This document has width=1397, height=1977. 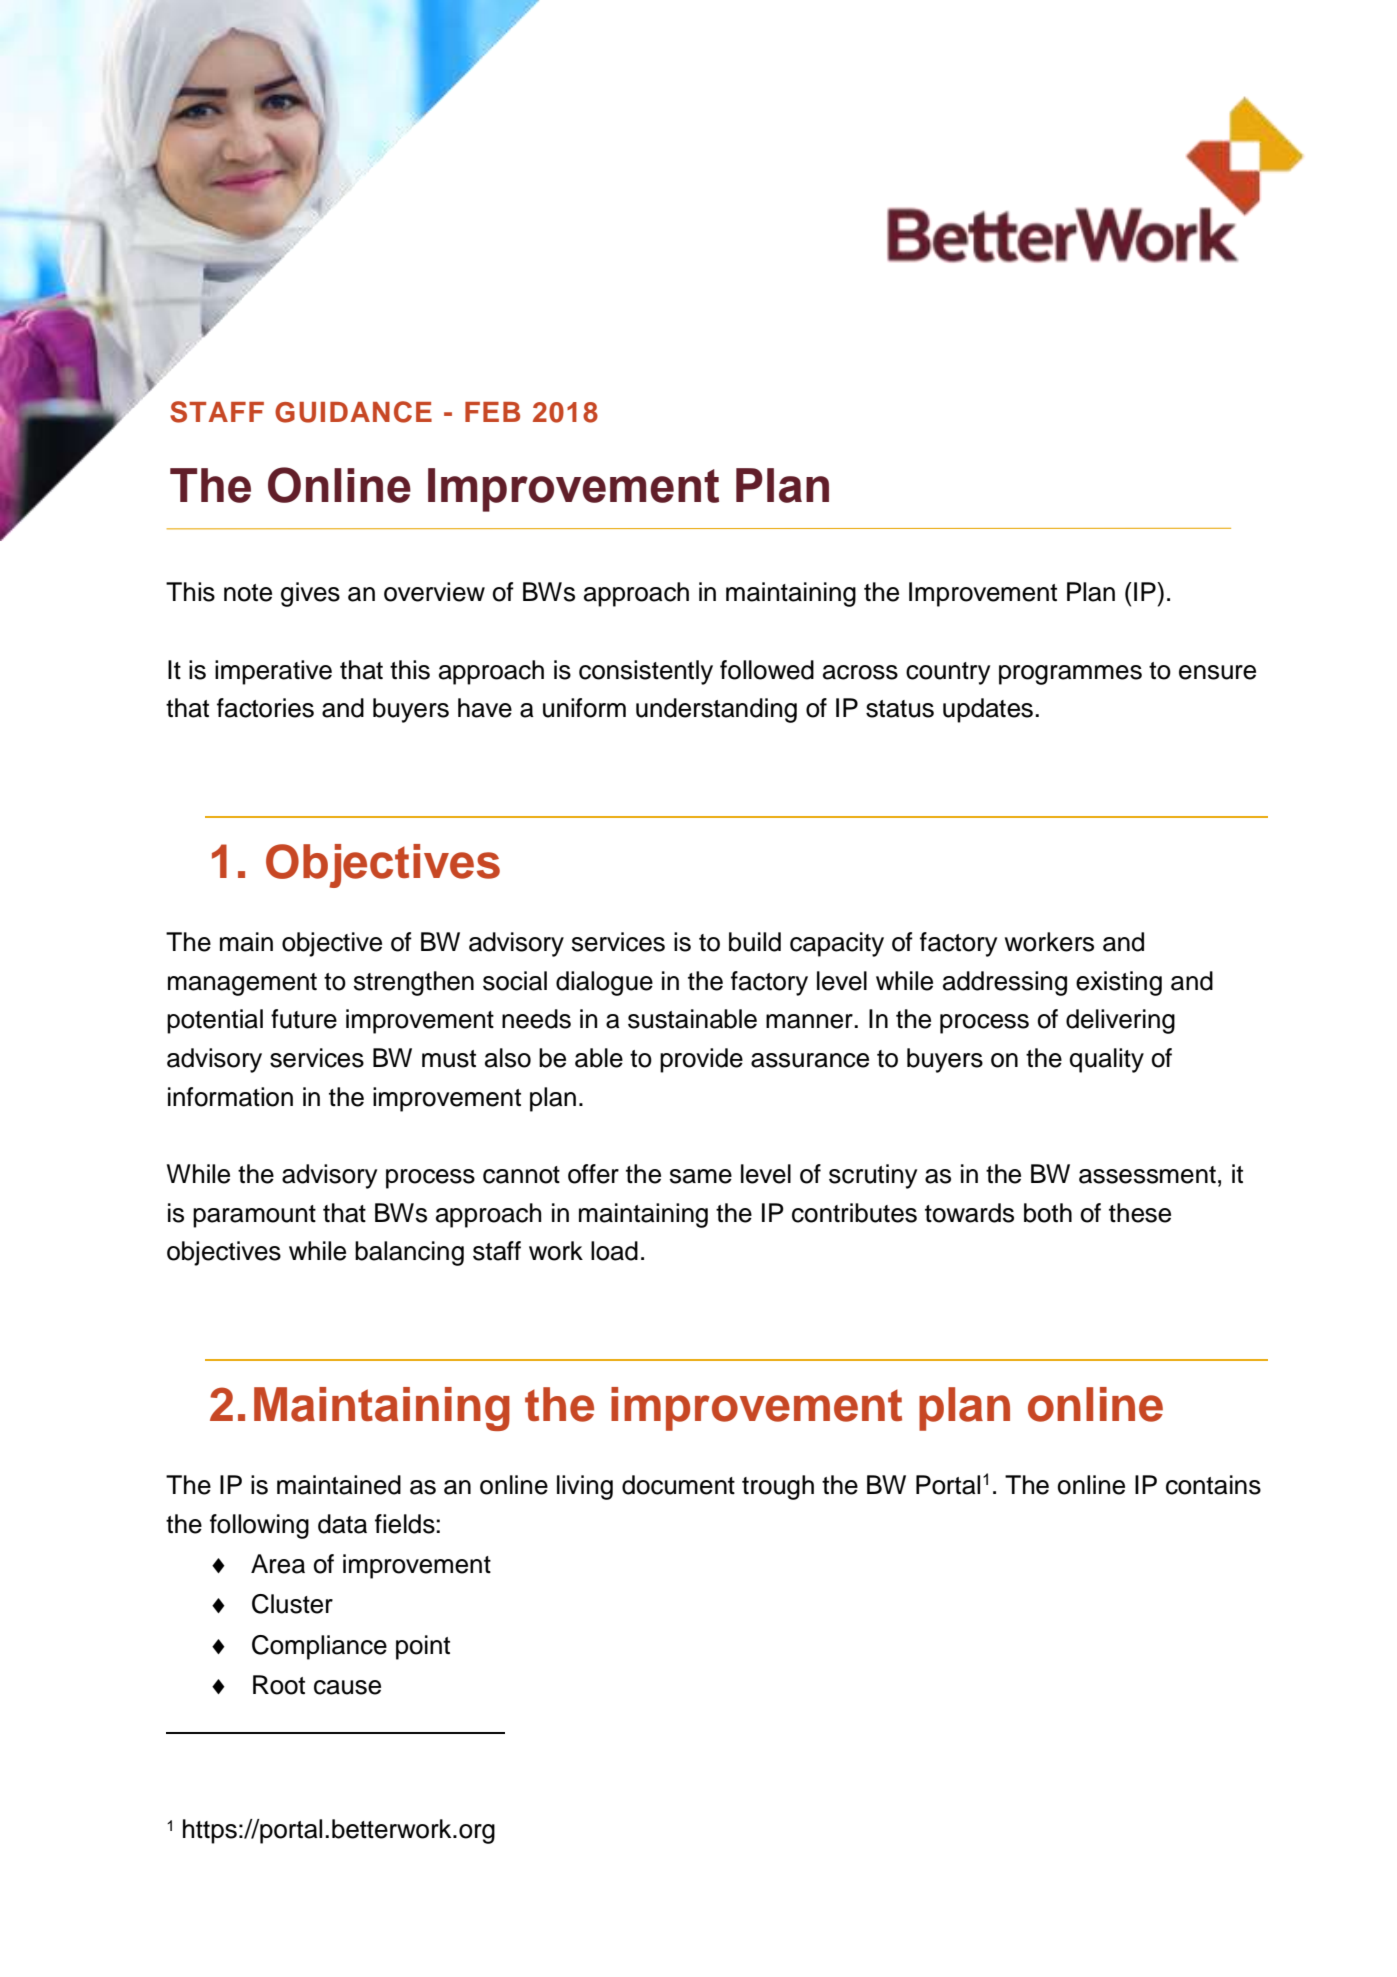 I want to click on data, so click(x=342, y=1524).
